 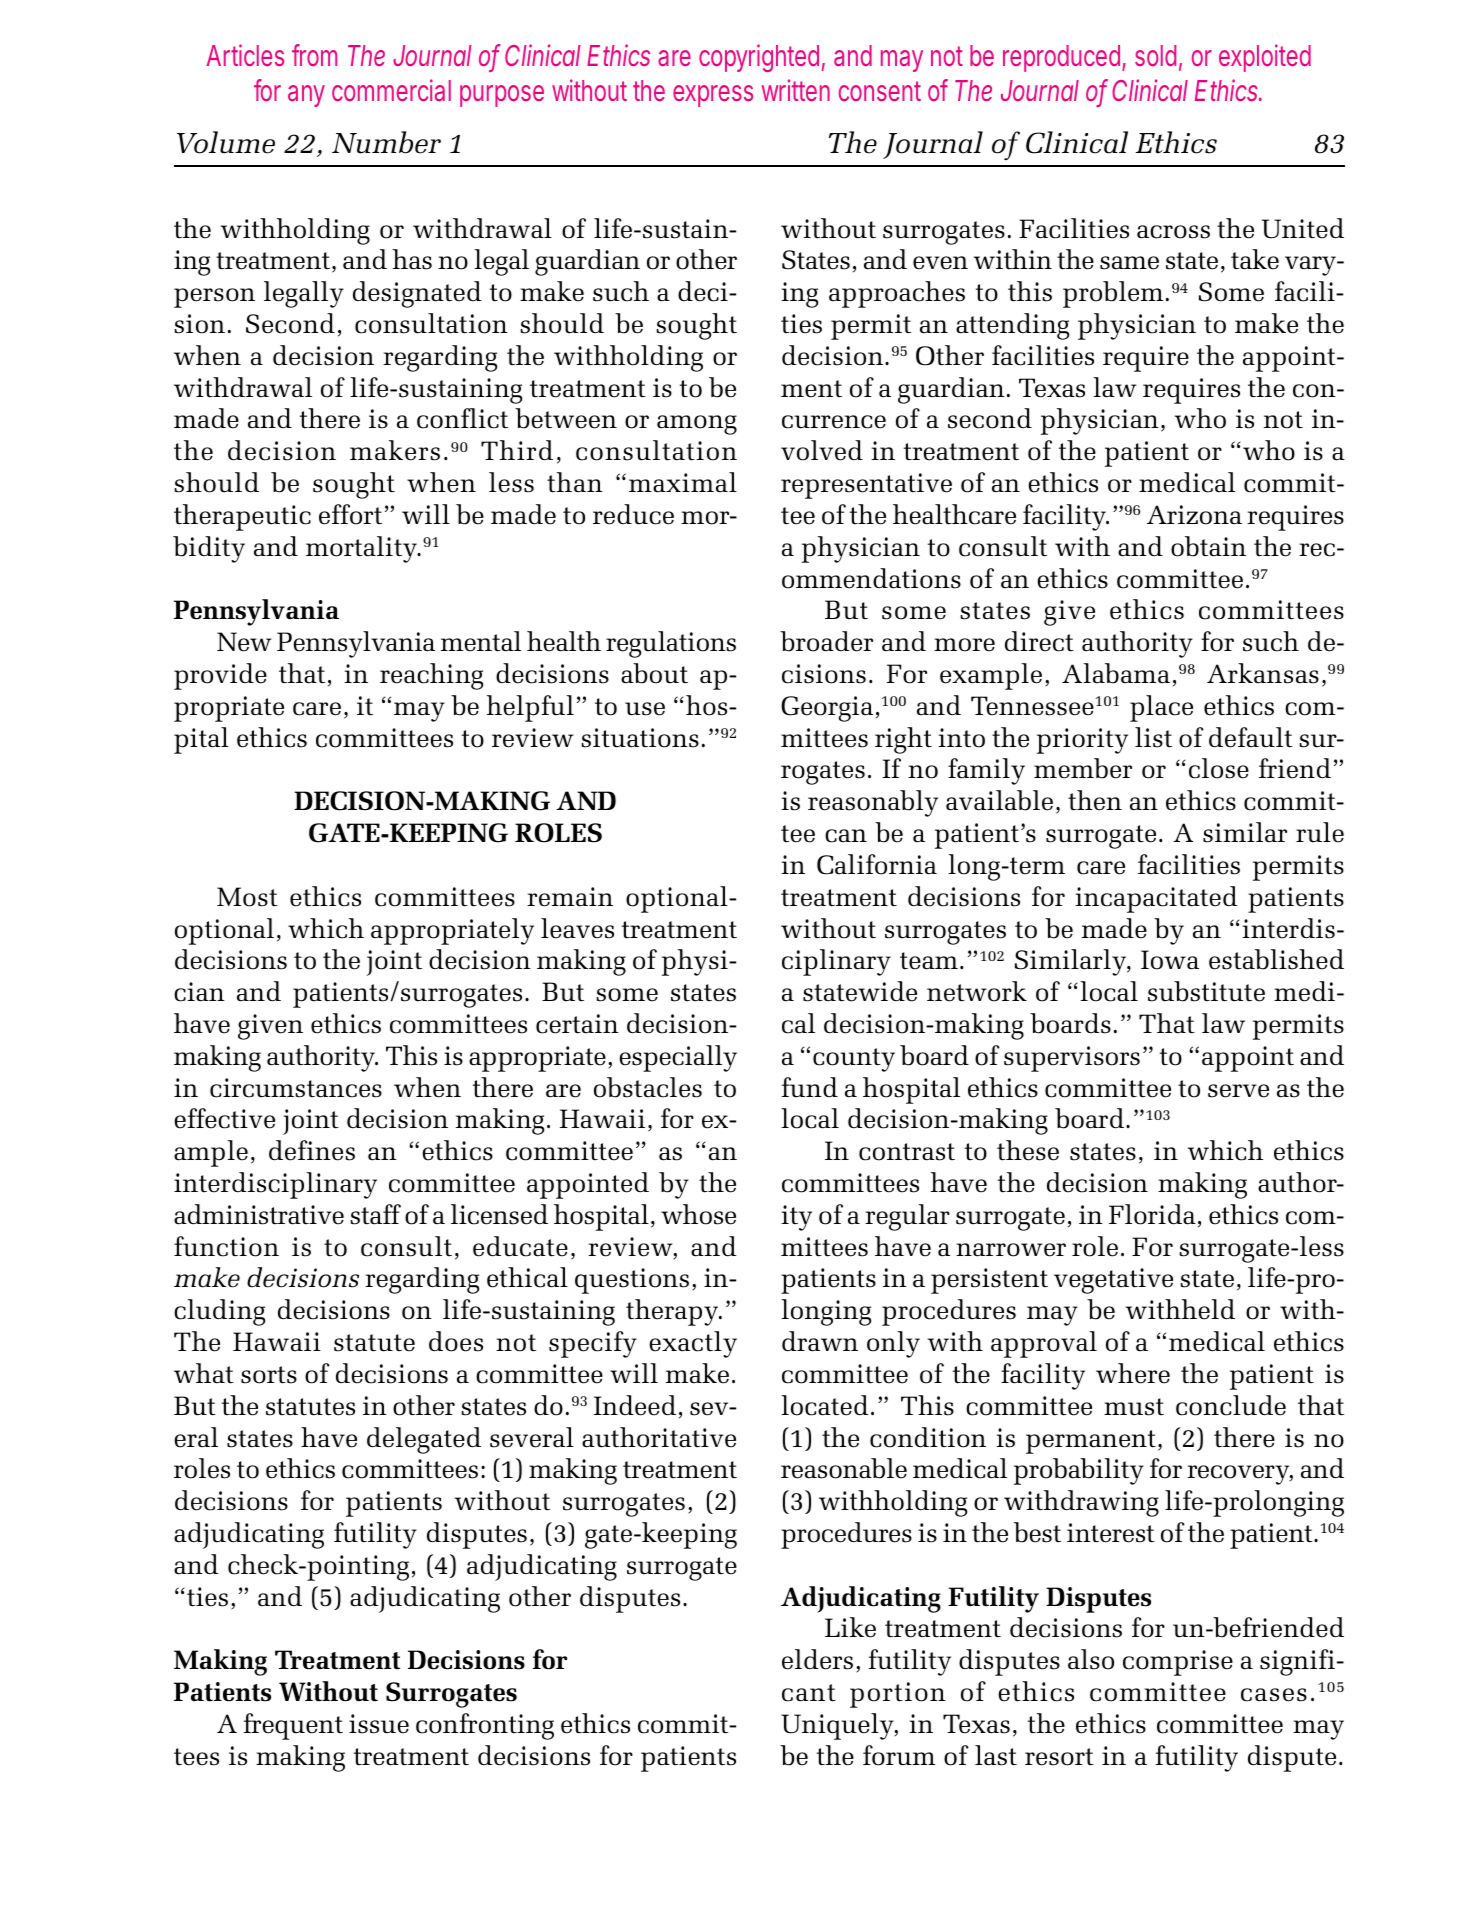 What do you see at coordinates (838, 1726) in the screenshot?
I see `Uniquely` at bounding box center [838, 1726].
